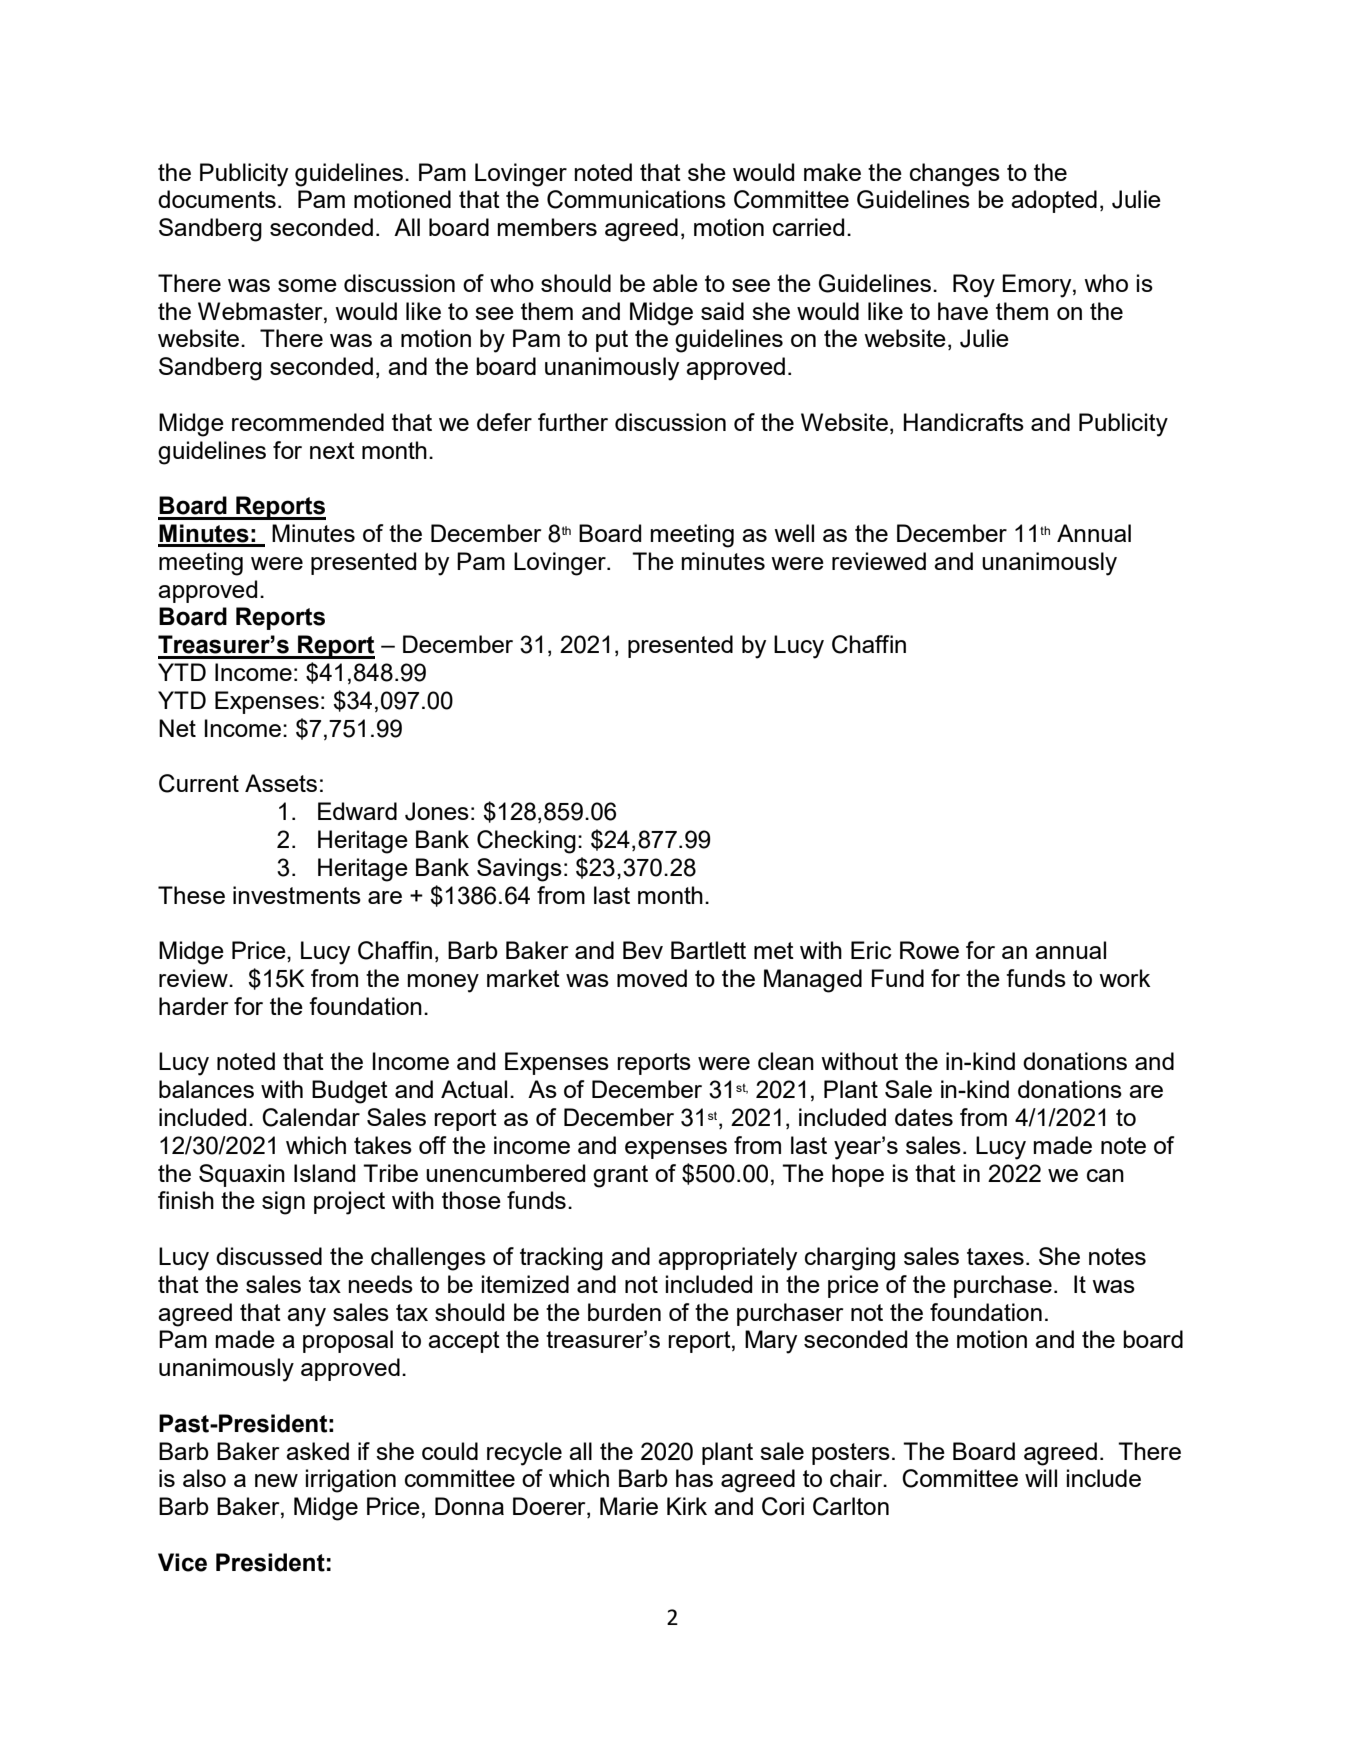 This screenshot has height=1741, width=1345. What do you see at coordinates (995, 1256) in the screenshot?
I see `taxes` at bounding box center [995, 1256].
